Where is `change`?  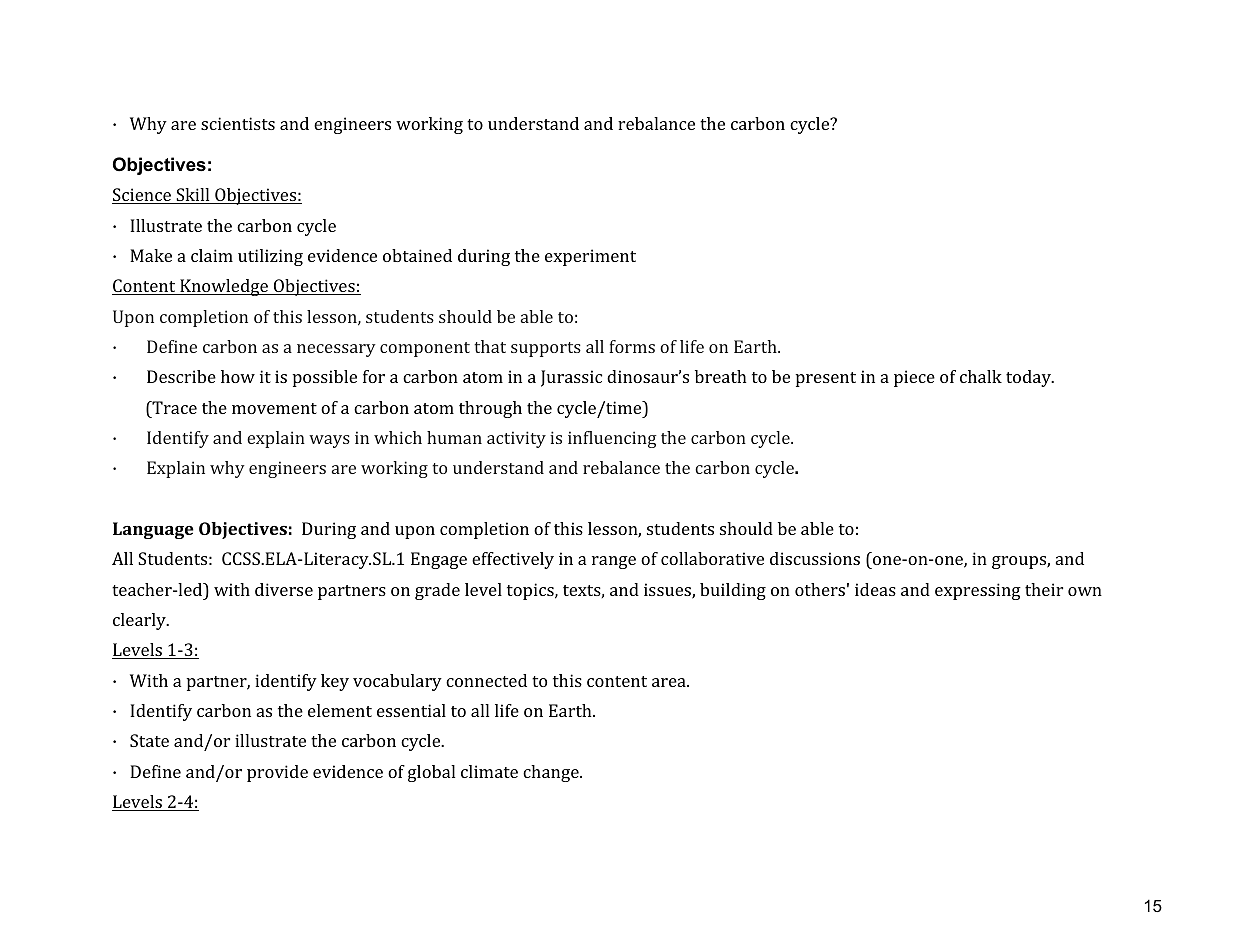
change is located at coordinates (552, 773).
